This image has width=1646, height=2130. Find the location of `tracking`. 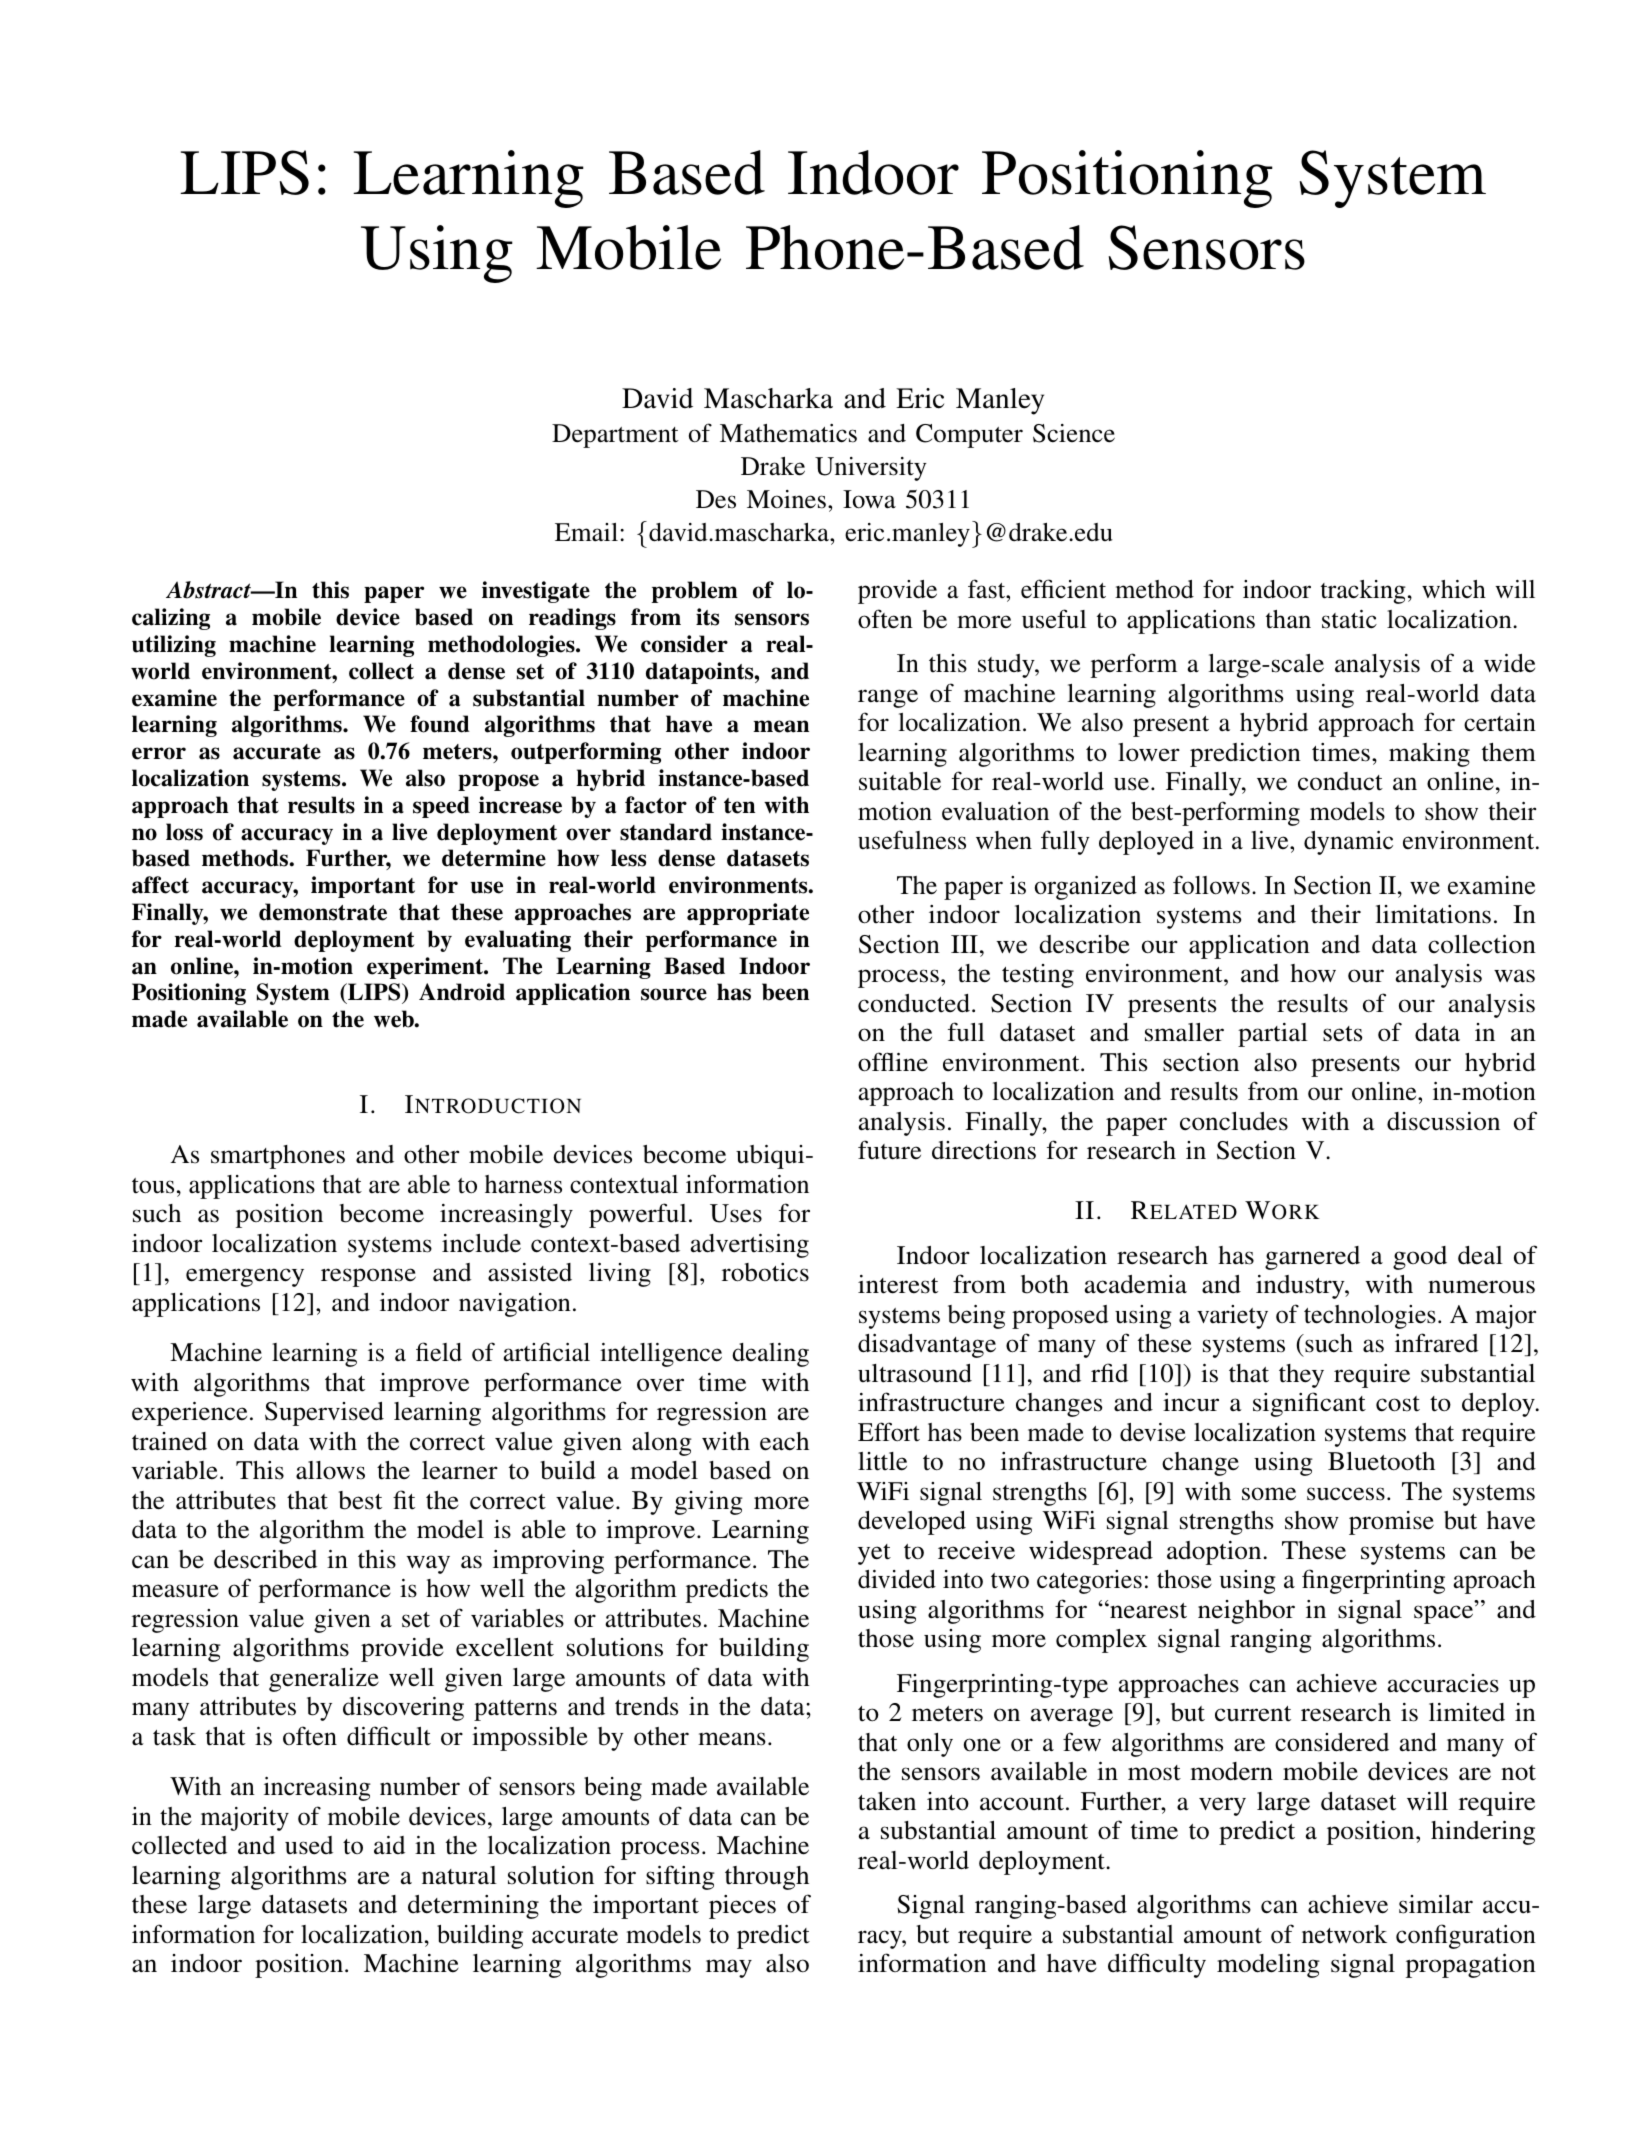

tracking is located at coordinates (1363, 592).
